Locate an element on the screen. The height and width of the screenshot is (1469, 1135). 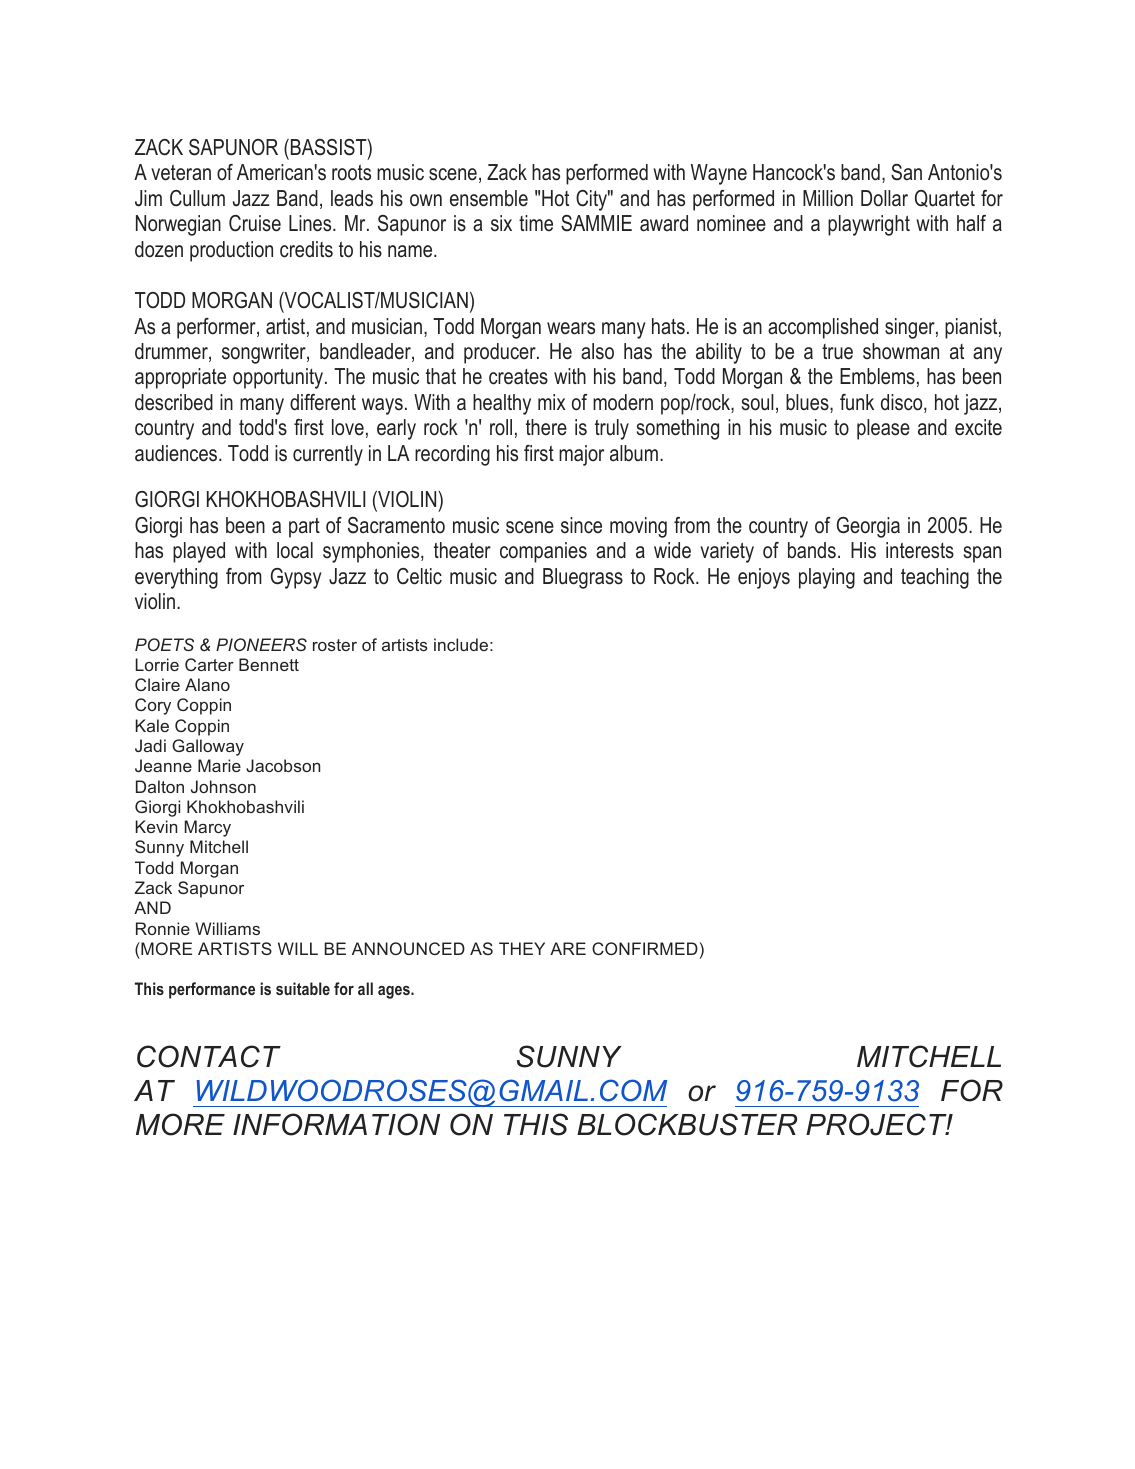
please is located at coordinates (883, 429).
